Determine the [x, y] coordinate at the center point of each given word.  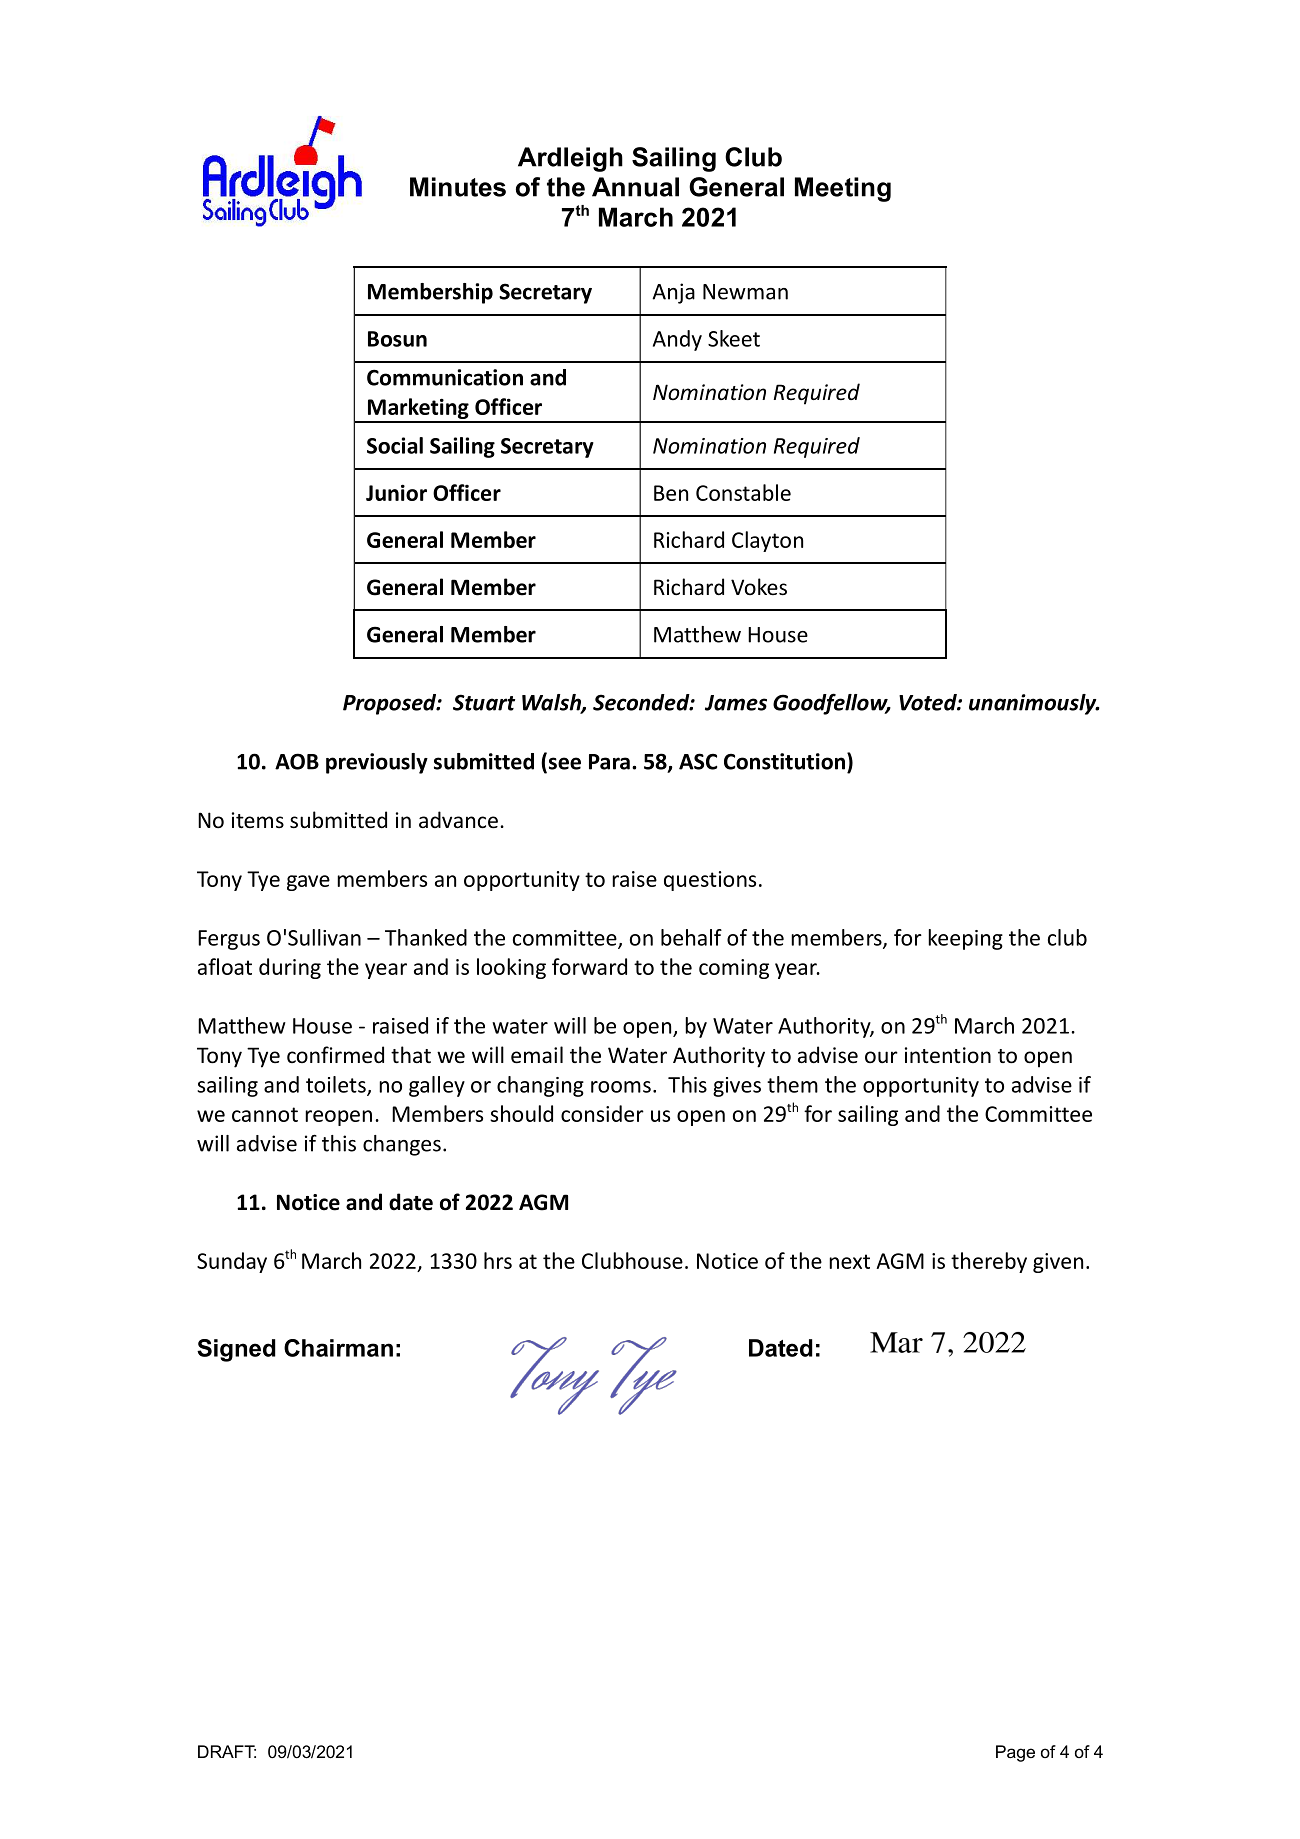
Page [1015, 1753]
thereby [989, 1262]
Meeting [843, 189]
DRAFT [227, 1751]
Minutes [458, 187]
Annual [635, 187]
